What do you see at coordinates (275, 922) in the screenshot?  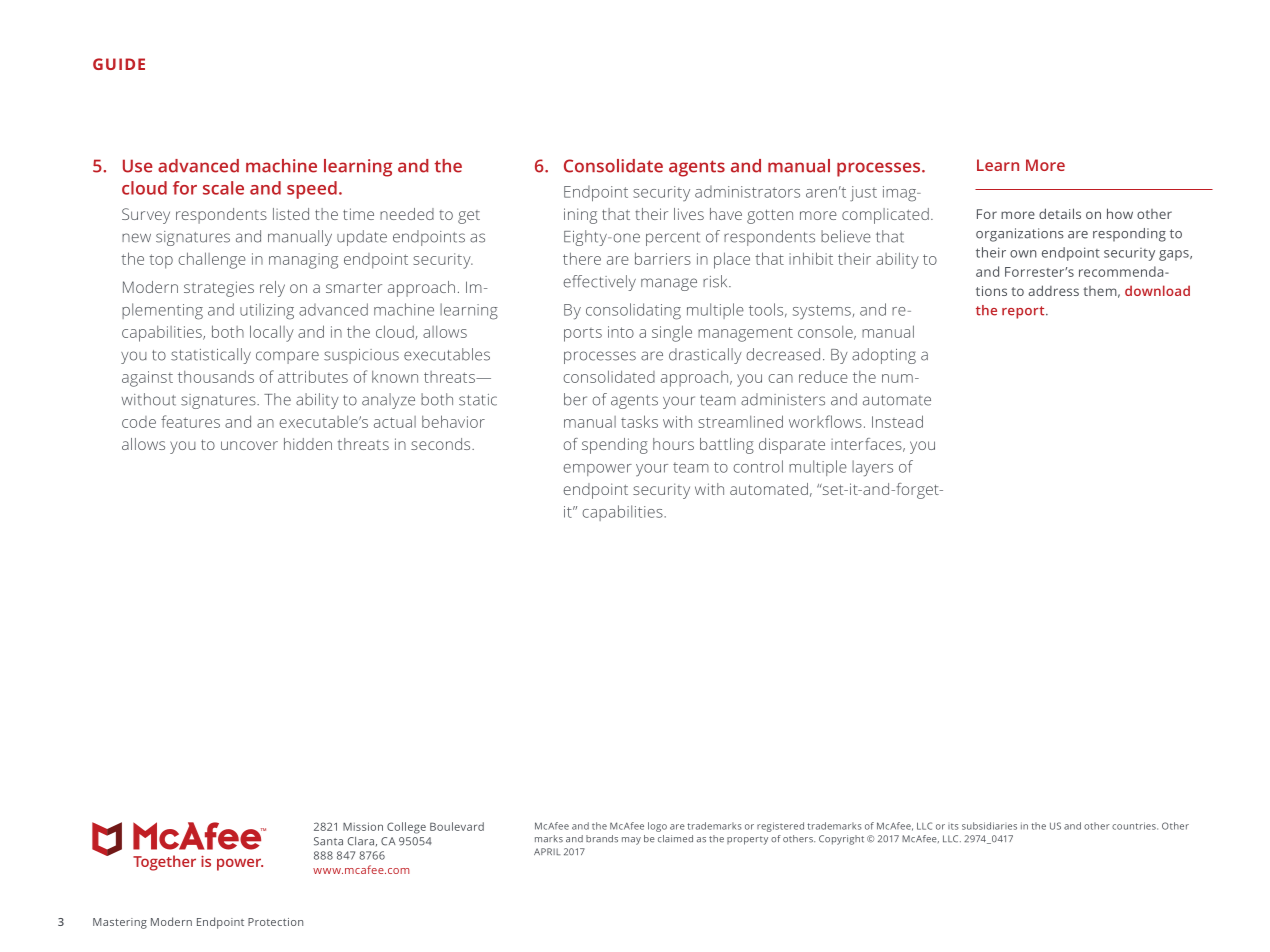 I see `Protection` at bounding box center [275, 922].
